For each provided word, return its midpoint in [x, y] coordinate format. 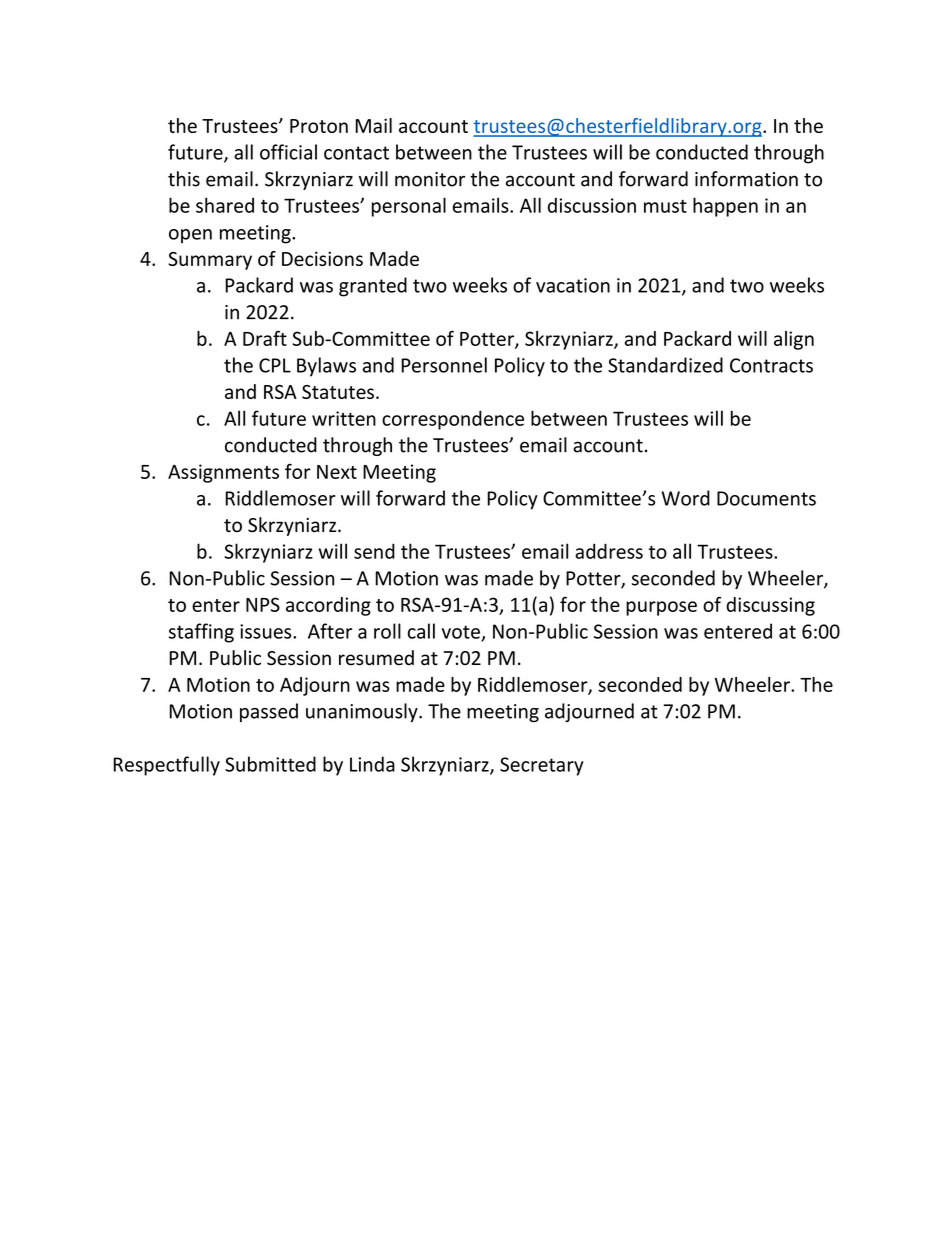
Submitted [270, 764]
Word [685, 498]
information [746, 179]
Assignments [223, 473]
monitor [430, 179]
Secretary [542, 766]
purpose [661, 608]
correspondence [453, 420]
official [288, 152]
